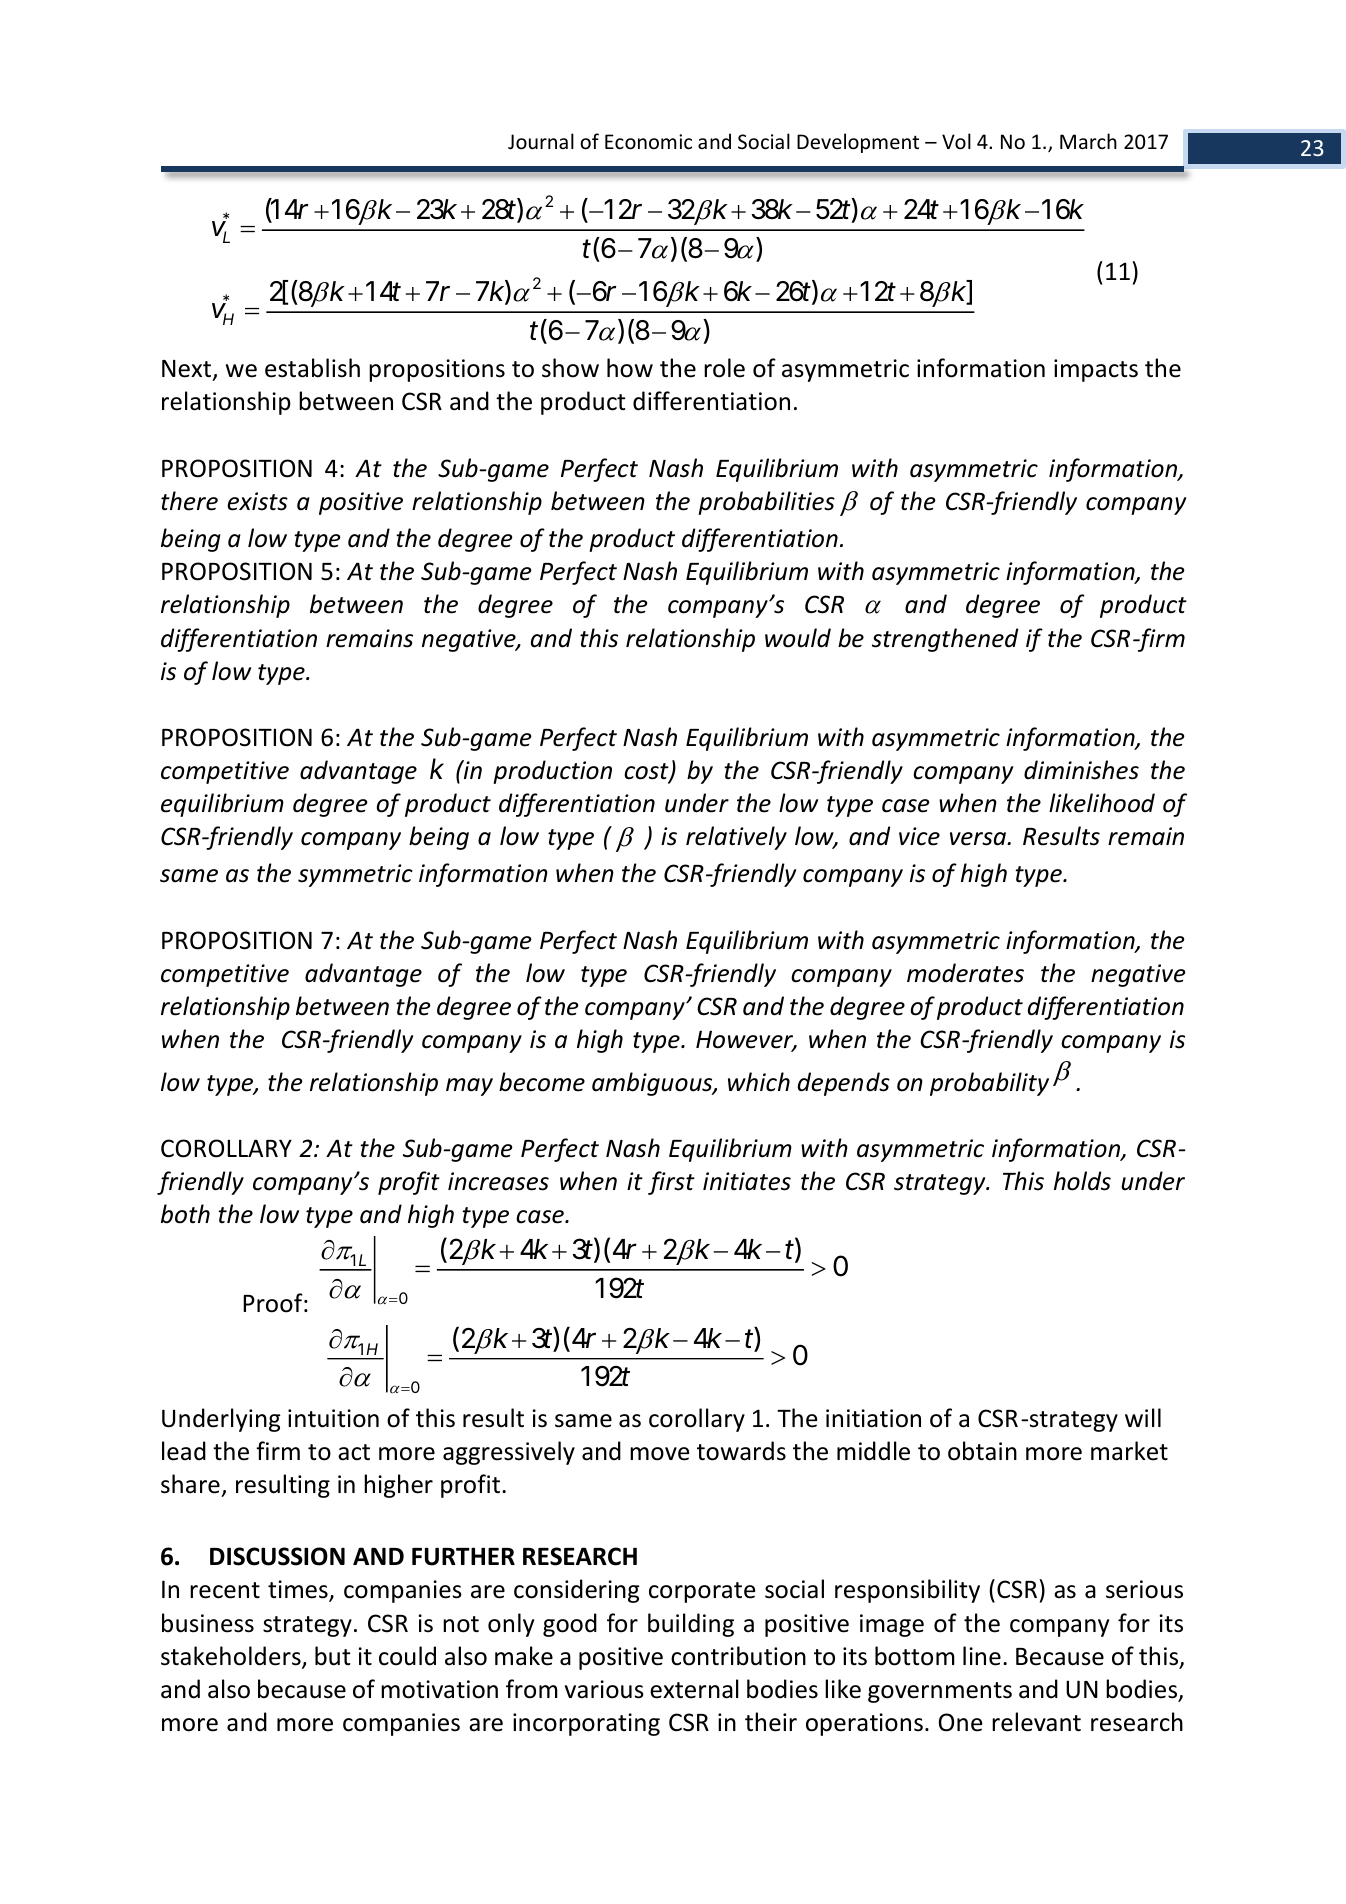 This image has height=1904, width=1346. Describe the element at coordinates (965, 973) in the image. I see `moderates` at that location.
